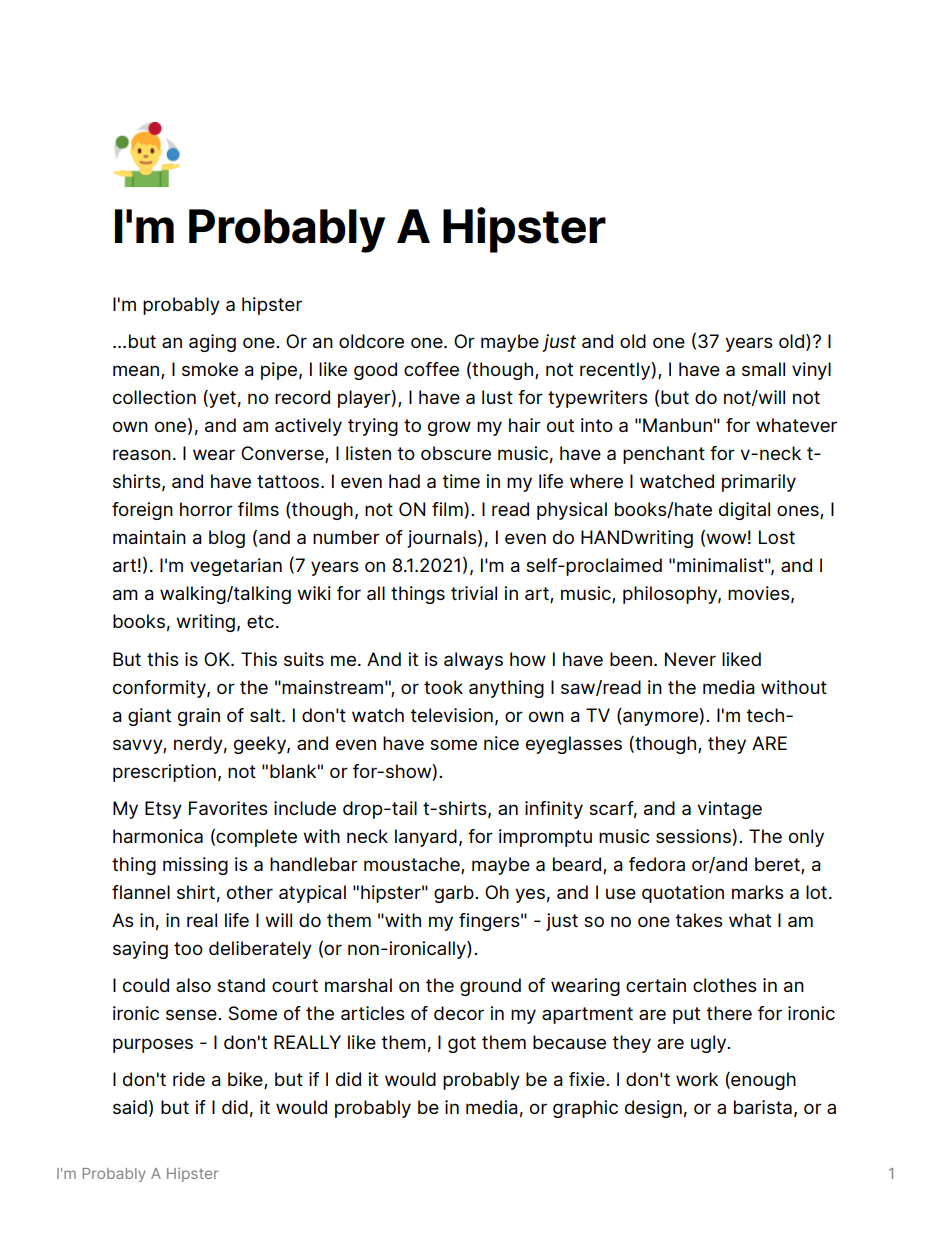  I want to click on ride, so click(189, 1079).
